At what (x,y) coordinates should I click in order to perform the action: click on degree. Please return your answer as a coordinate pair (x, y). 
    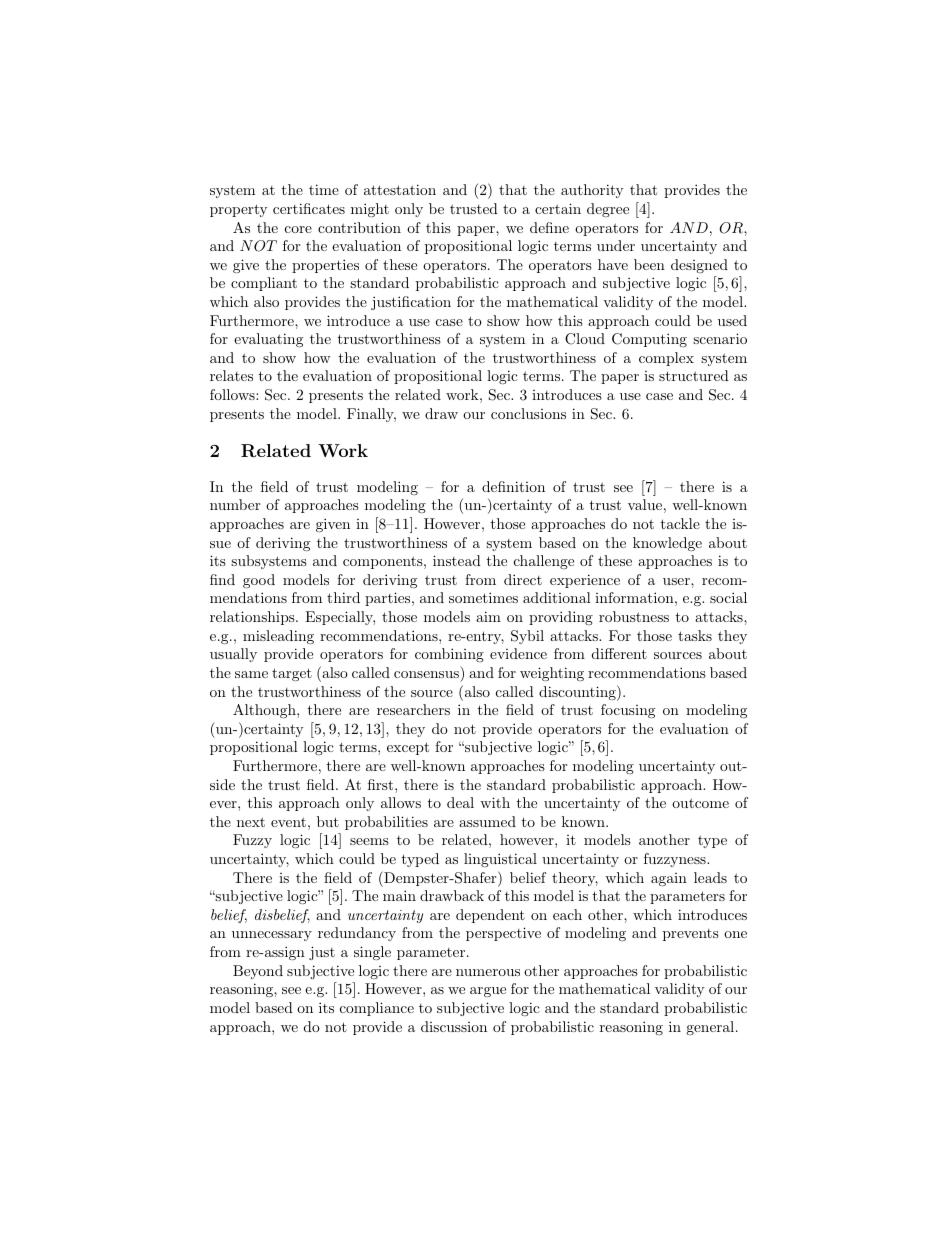
    Looking at the image, I should click on (608, 210).
